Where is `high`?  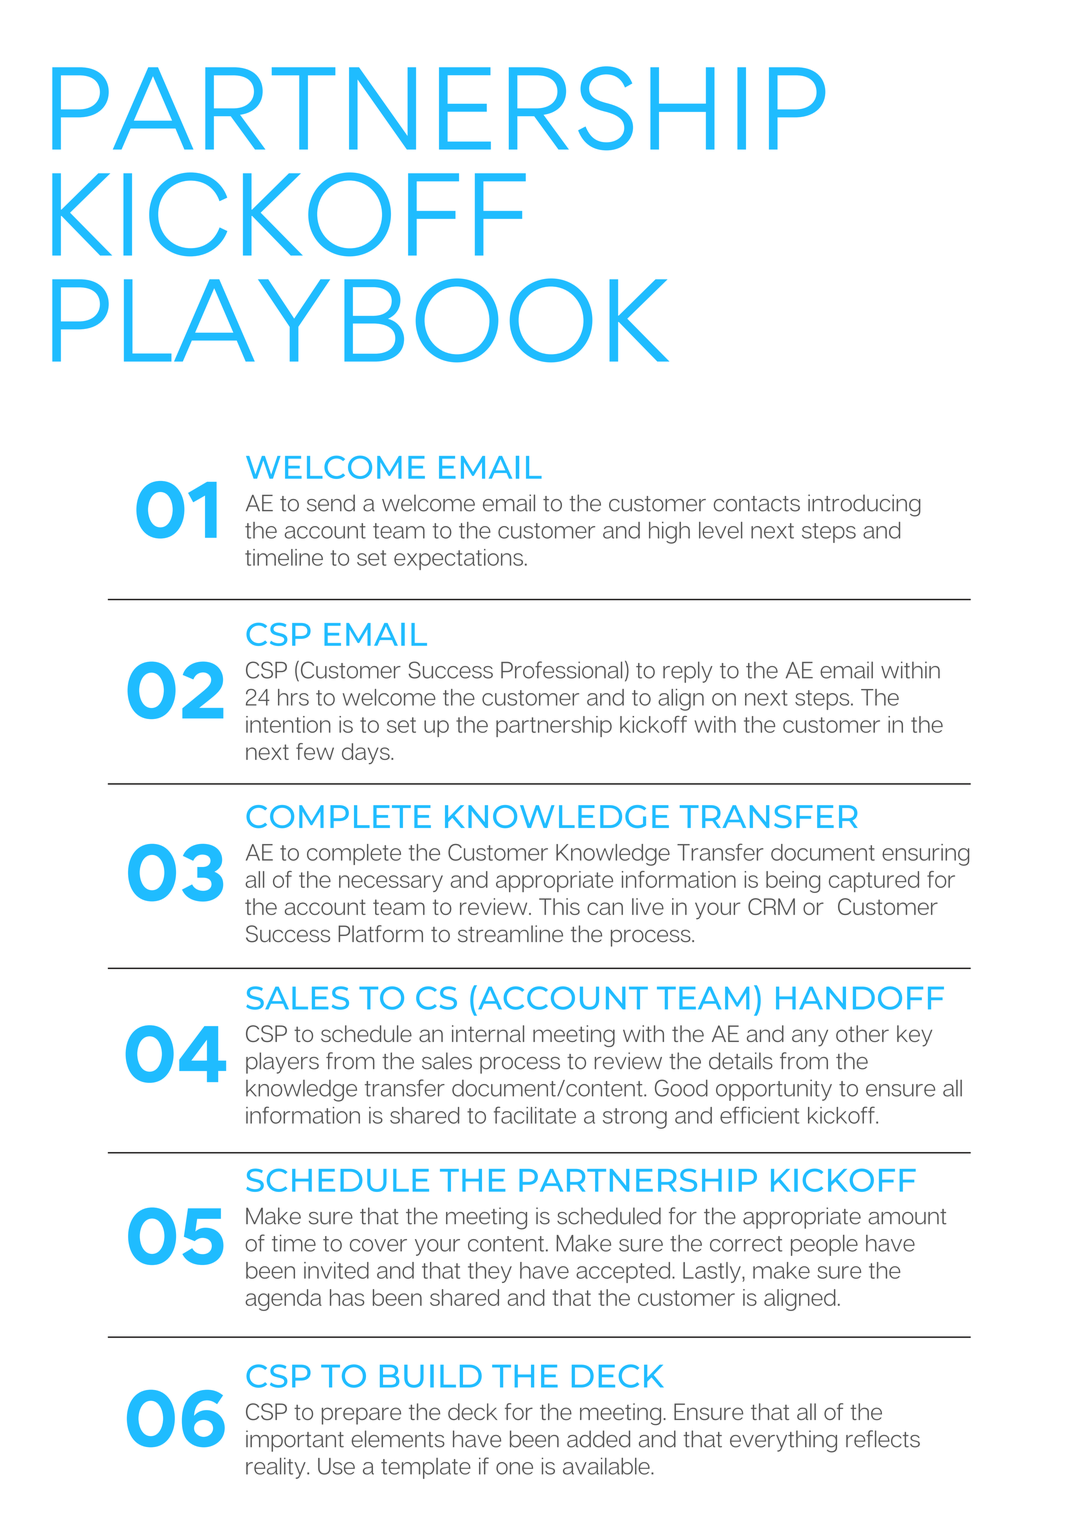 high is located at coordinates (669, 533).
